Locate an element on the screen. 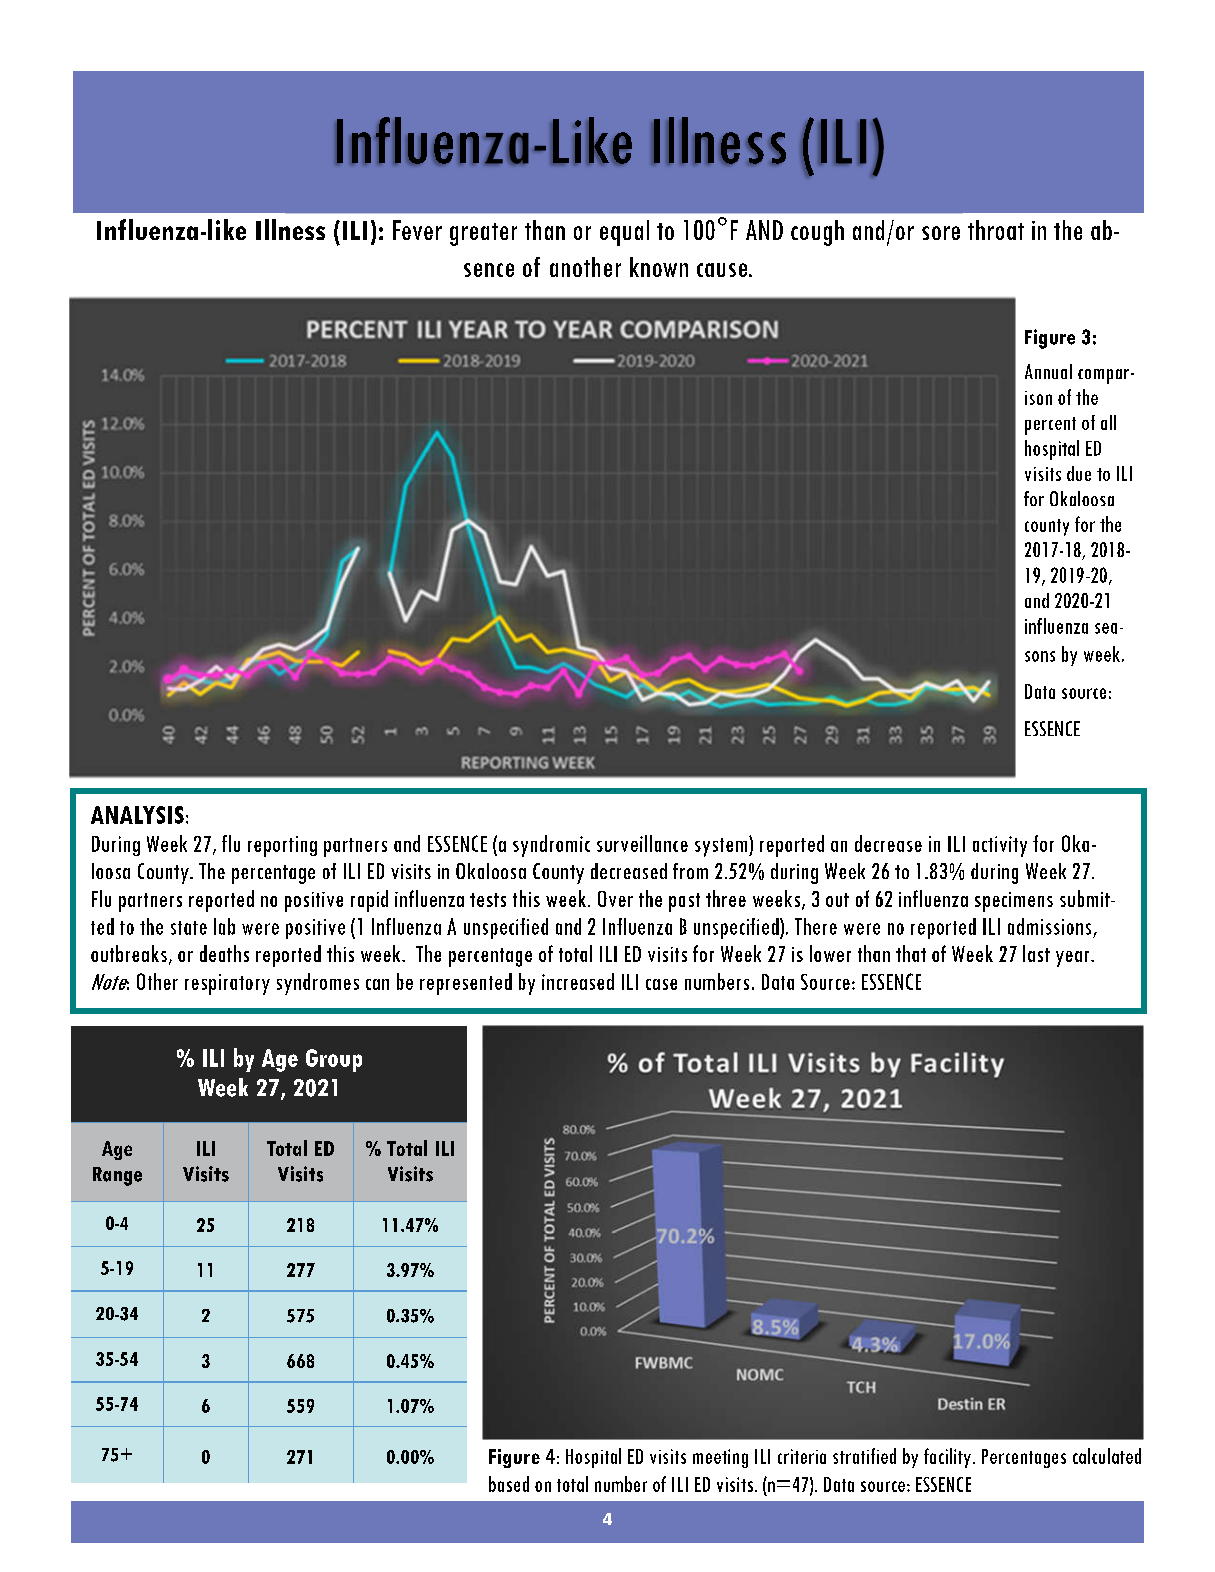 The image size is (1215, 1572). known is located at coordinates (659, 267).
